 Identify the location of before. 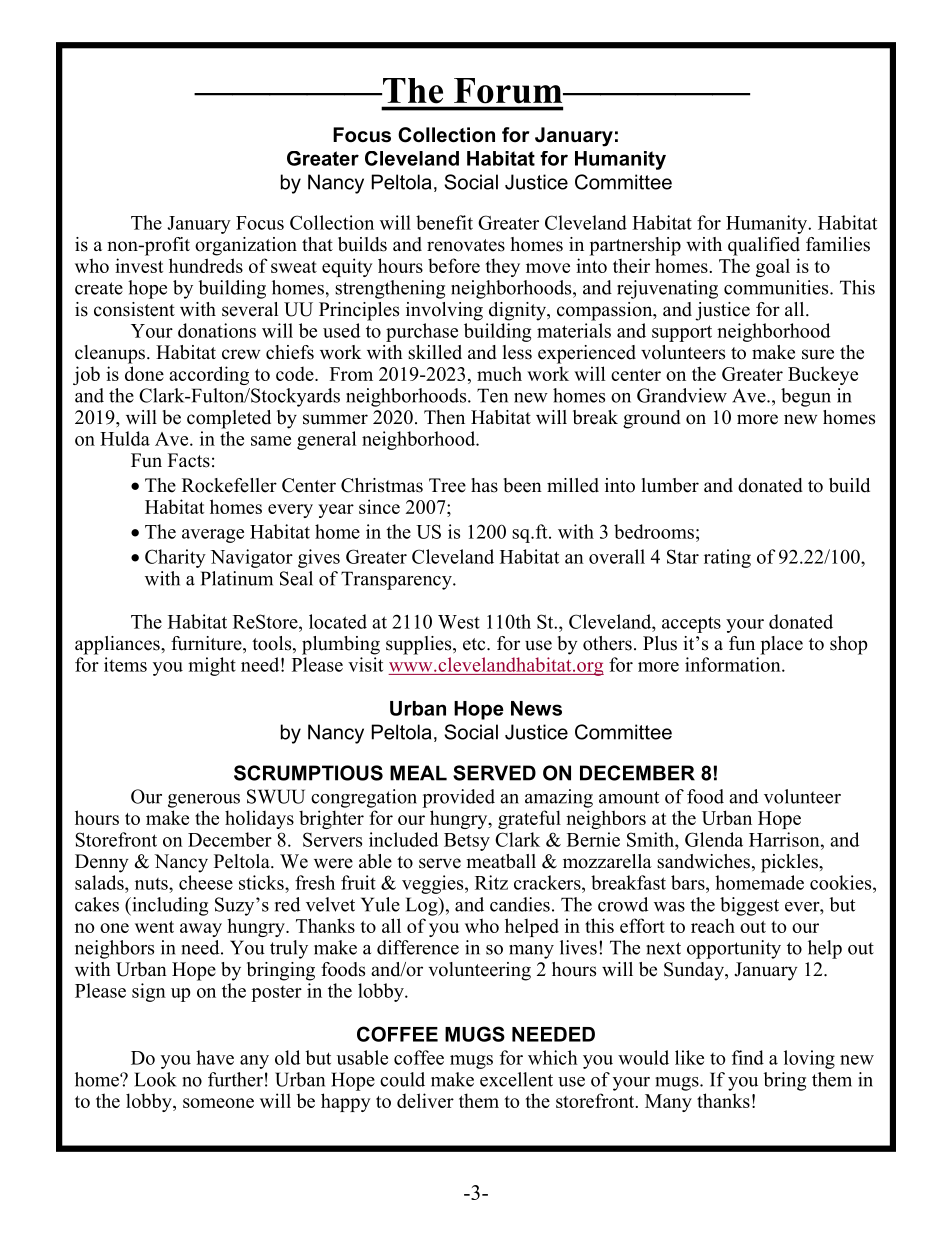
(454, 265).
